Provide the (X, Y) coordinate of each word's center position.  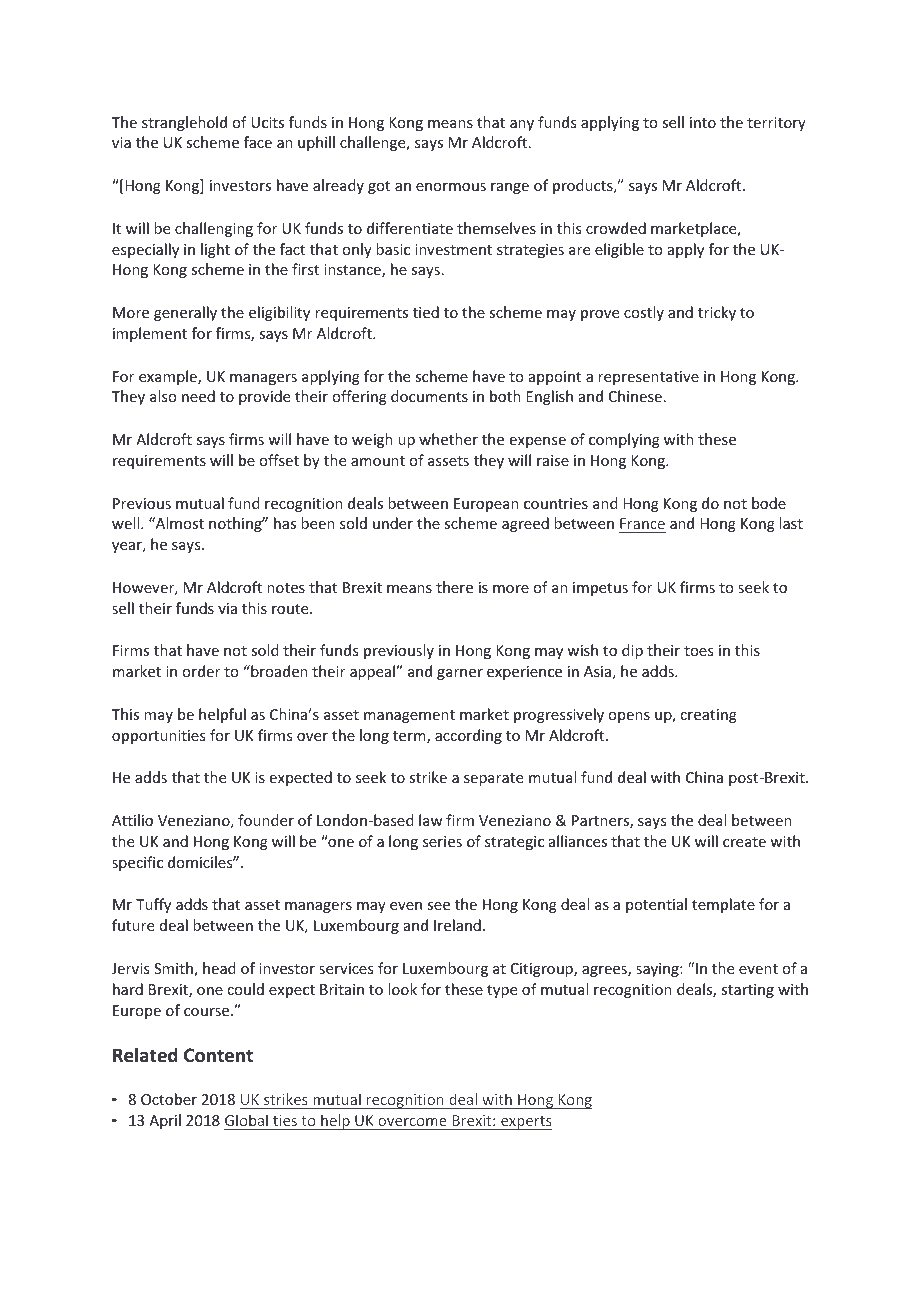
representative (648, 378)
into (703, 122)
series (442, 841)
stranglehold (184, 123)
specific (137, 863)
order (201, 671)
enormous (451, 187)
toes (698, 651)
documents (429, 396)
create (744, 842)
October (169, 1099)
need (198, 396)
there (454, 587)
